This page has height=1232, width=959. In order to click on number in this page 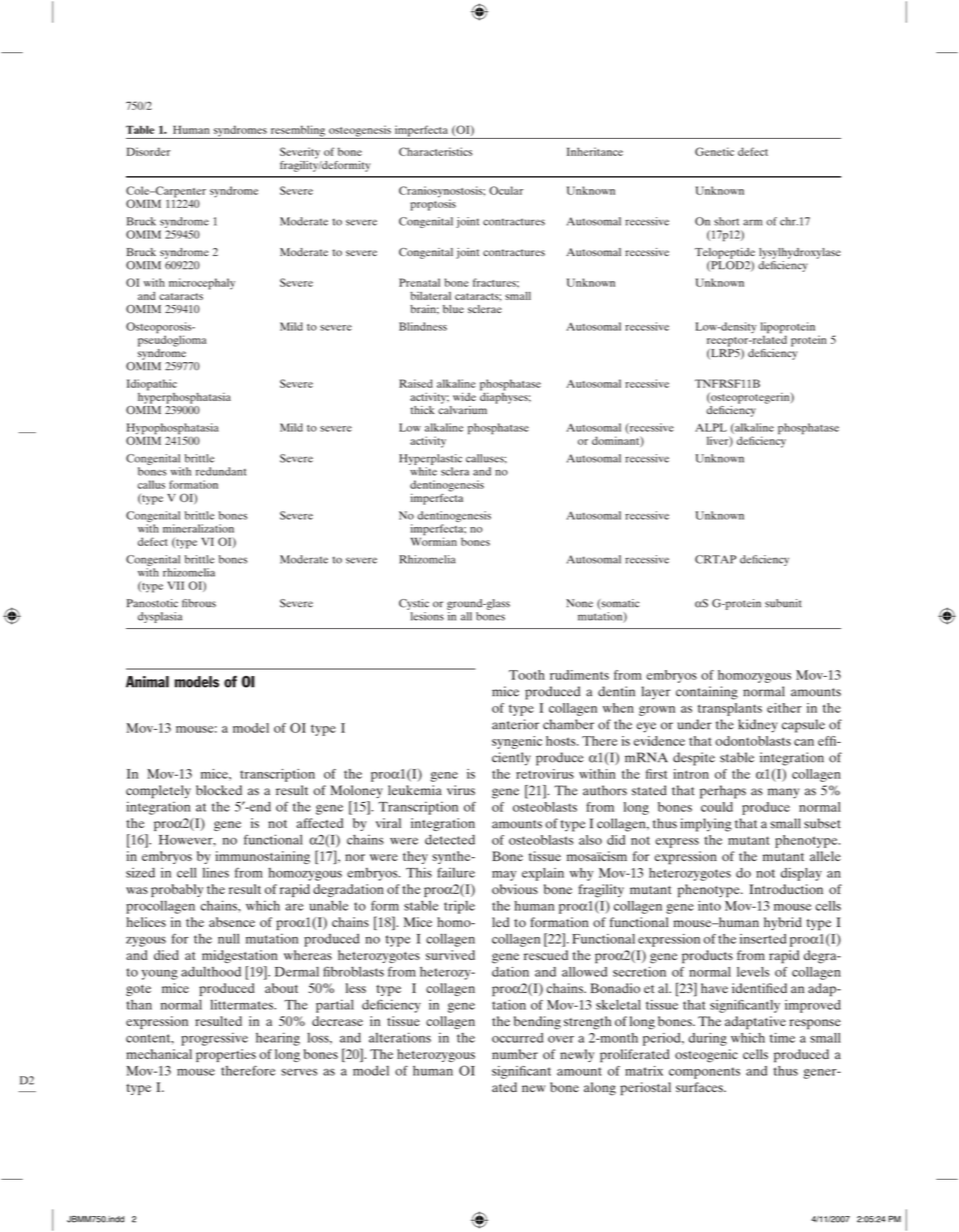, I will do `click(515, 1054)`.
